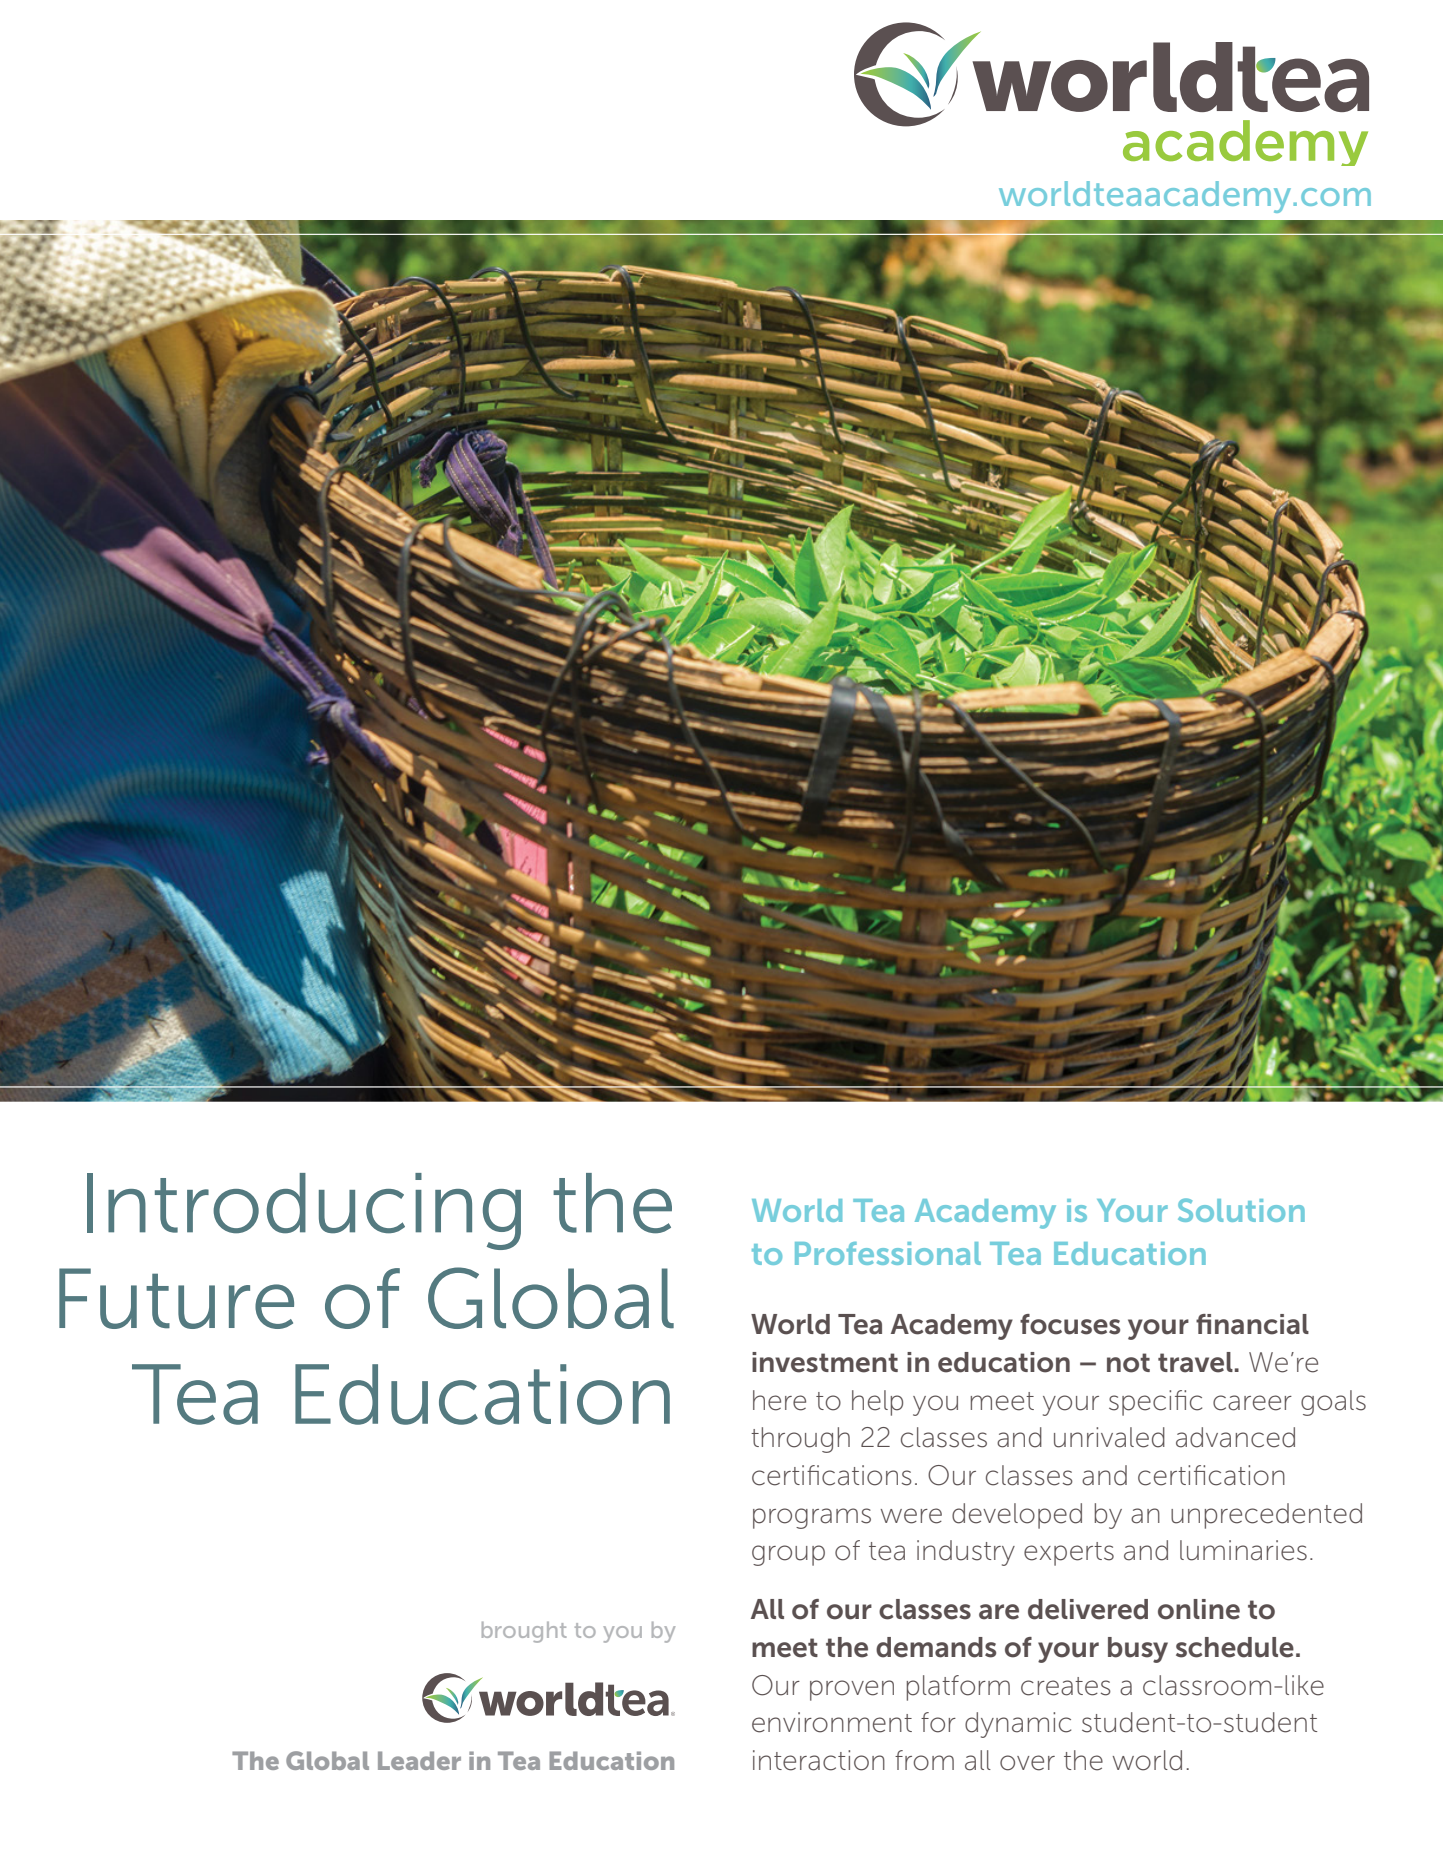  Describe the element at coordinates (419, 1760) in the screenshot. I see `Leader` at that location.
